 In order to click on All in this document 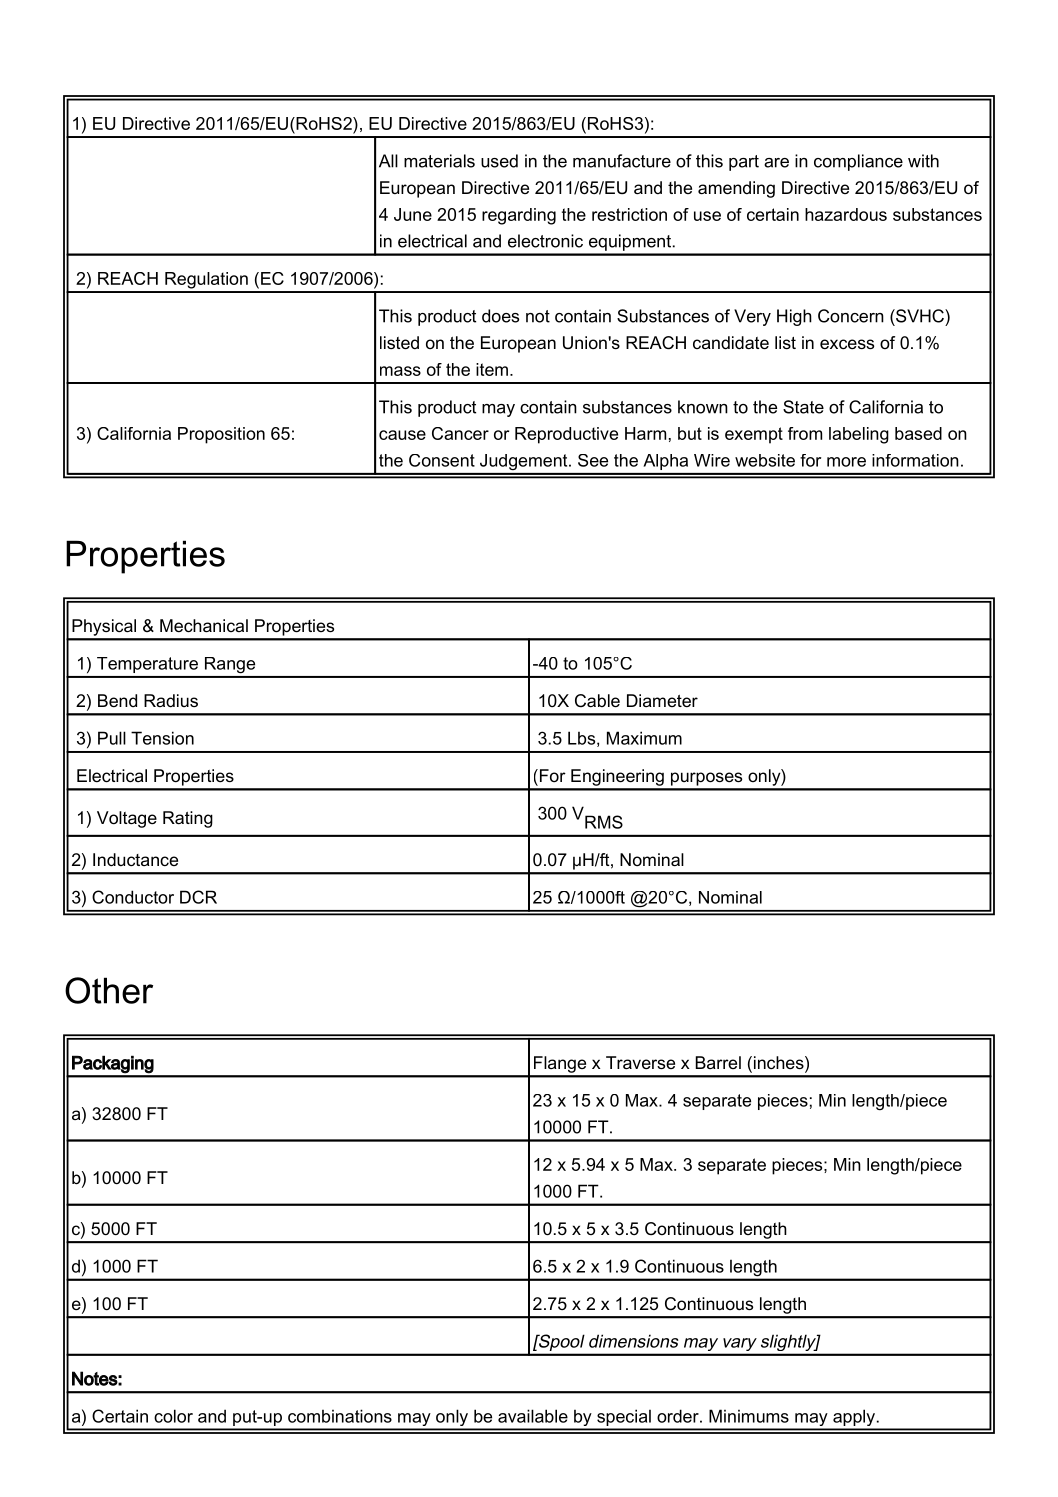, I will do `click(388, 161)`.
